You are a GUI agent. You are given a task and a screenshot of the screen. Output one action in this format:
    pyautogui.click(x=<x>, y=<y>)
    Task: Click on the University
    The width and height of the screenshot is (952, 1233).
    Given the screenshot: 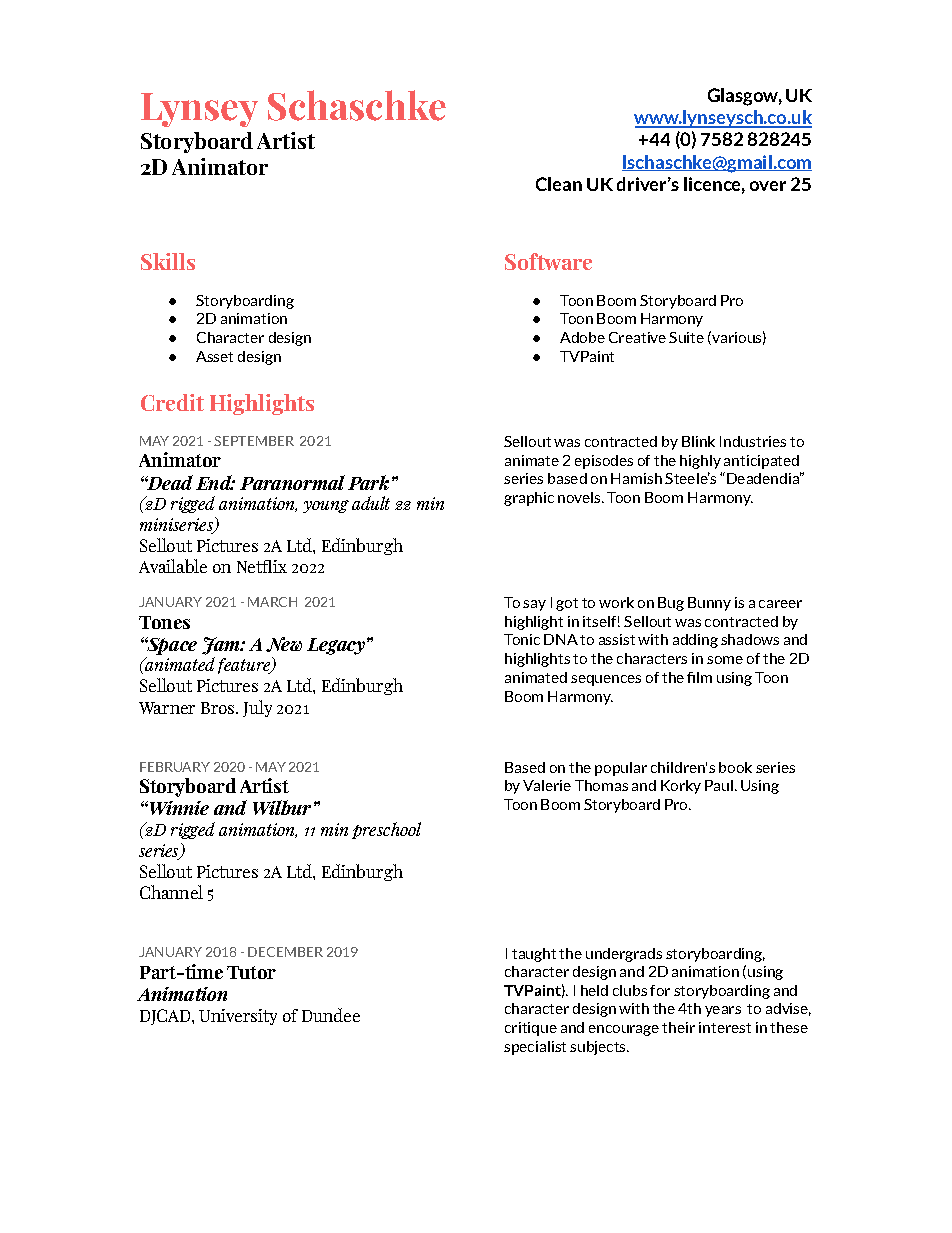 What is the action you would take?
    pyautogui.click(x=238, y=1017)
